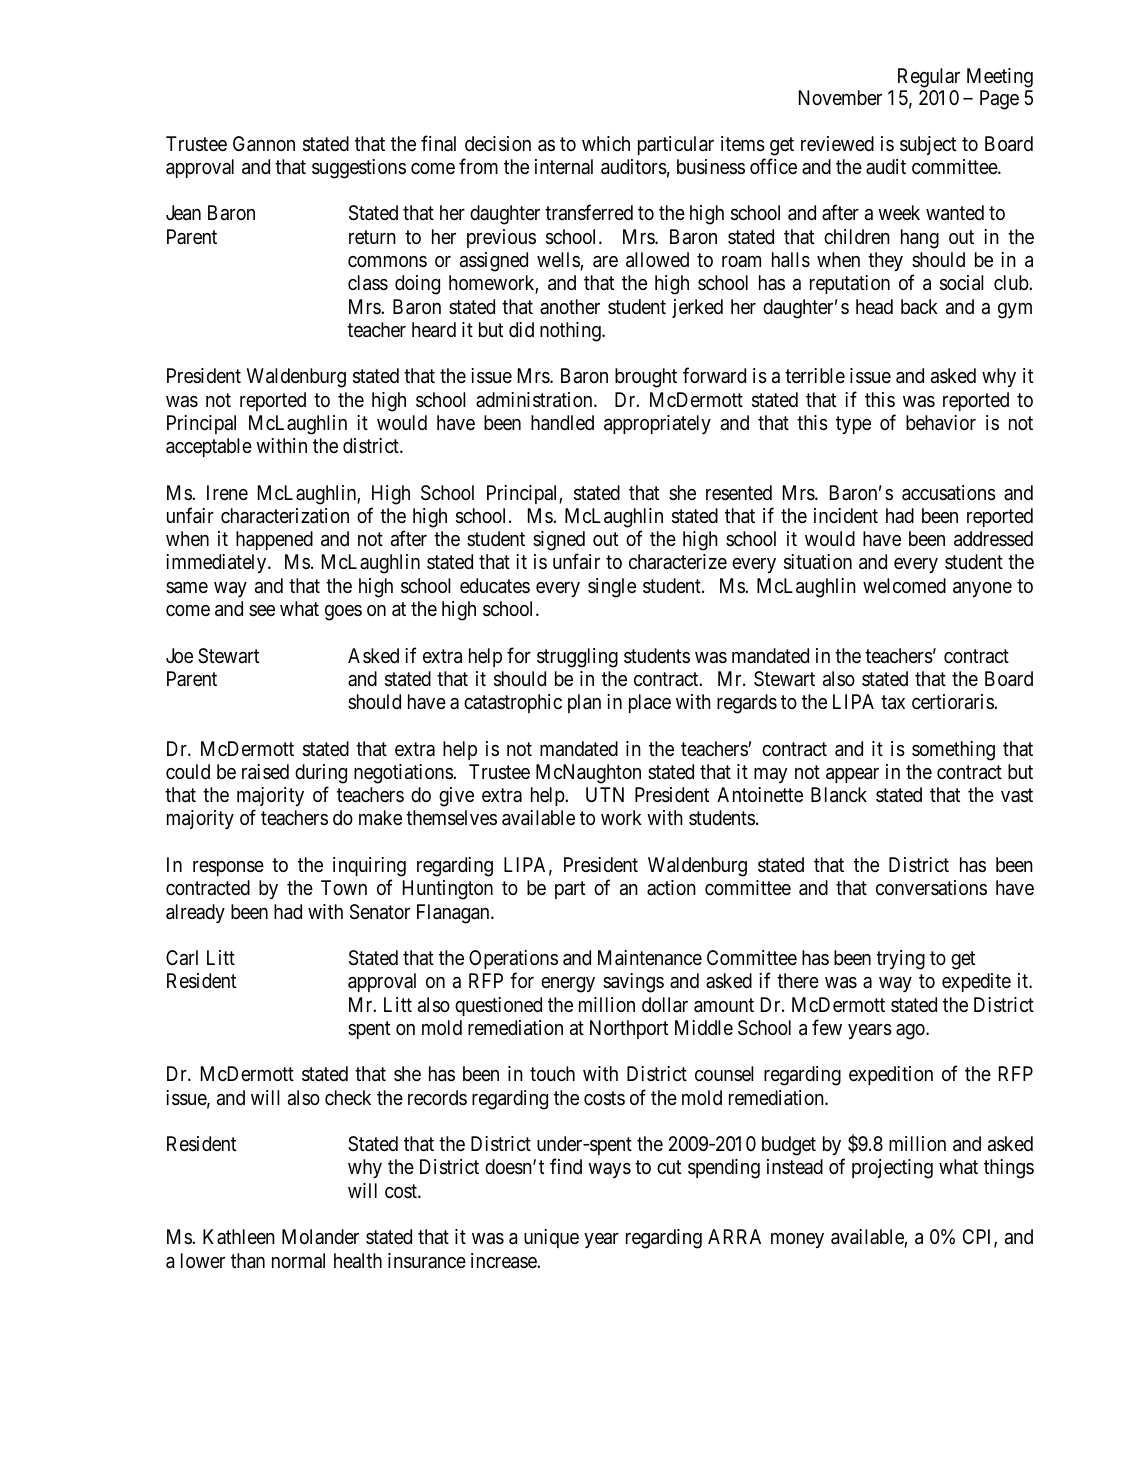  What do you see at coordinates (650, 958) in the page?
I see `Maintenance` at bounding box center [650, 958].
